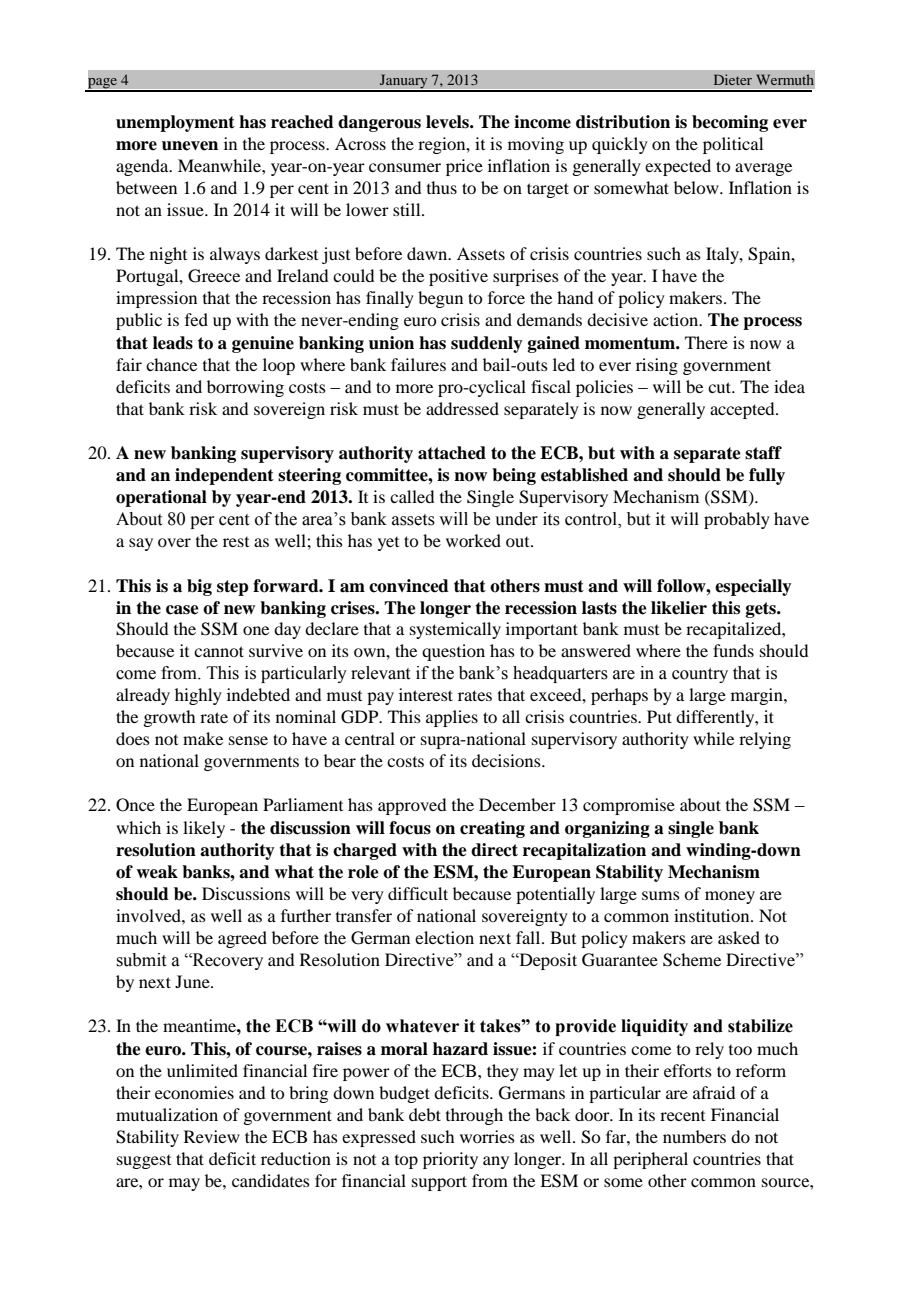 The image size is (924, 1308). What do you see at coordinates (694, 1136) in the screenshot?
I see `numbers` at bounding box center [694, 1136].
